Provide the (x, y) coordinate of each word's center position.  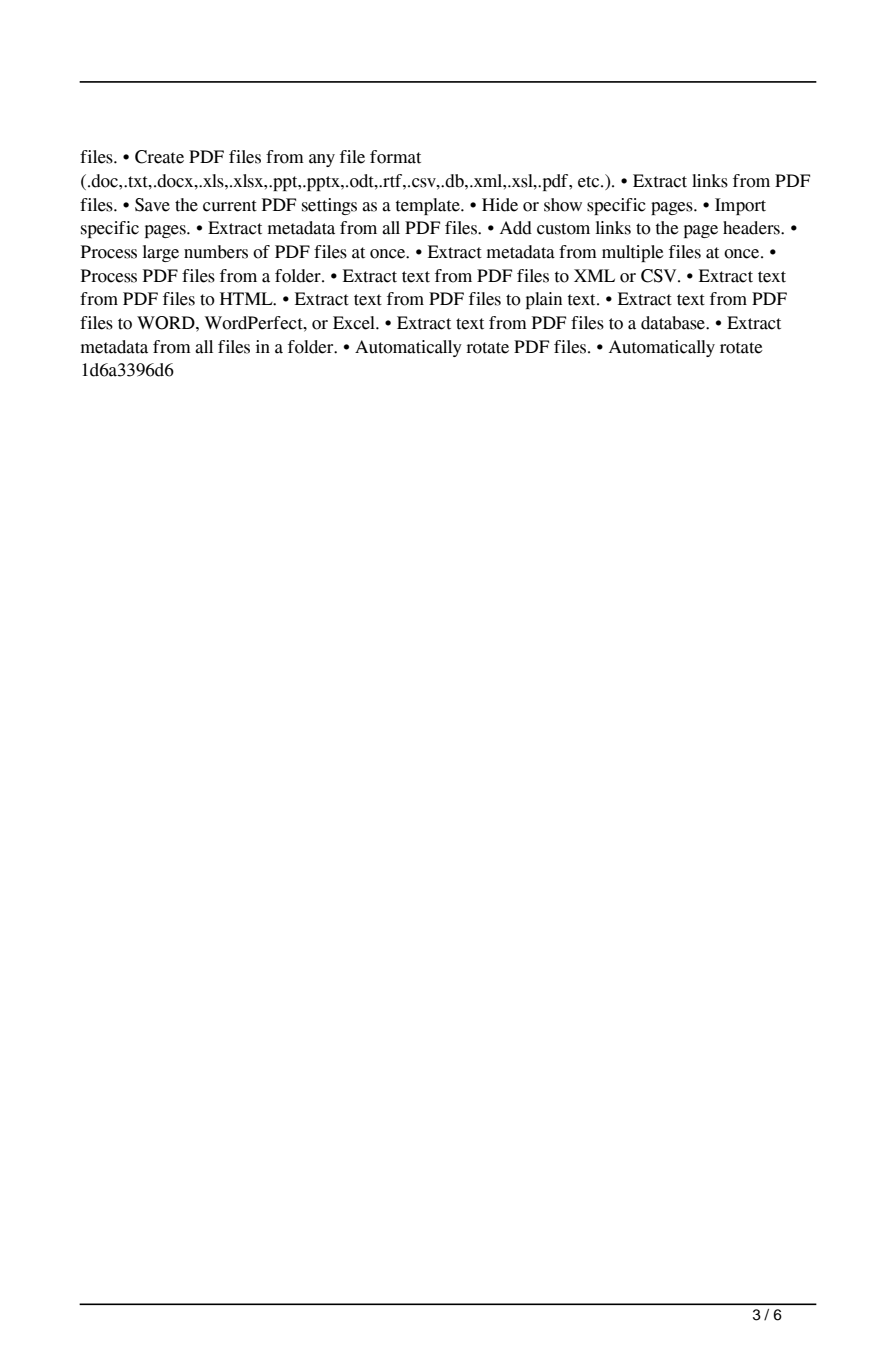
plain (544, 300)
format (395, 157)
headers (752, 228)
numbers (216, 252)
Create (159, 157)
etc (590, 182)
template (429, 206)
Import (740, 206)
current (230, 206)
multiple (633, 253)
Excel (355, 323)
